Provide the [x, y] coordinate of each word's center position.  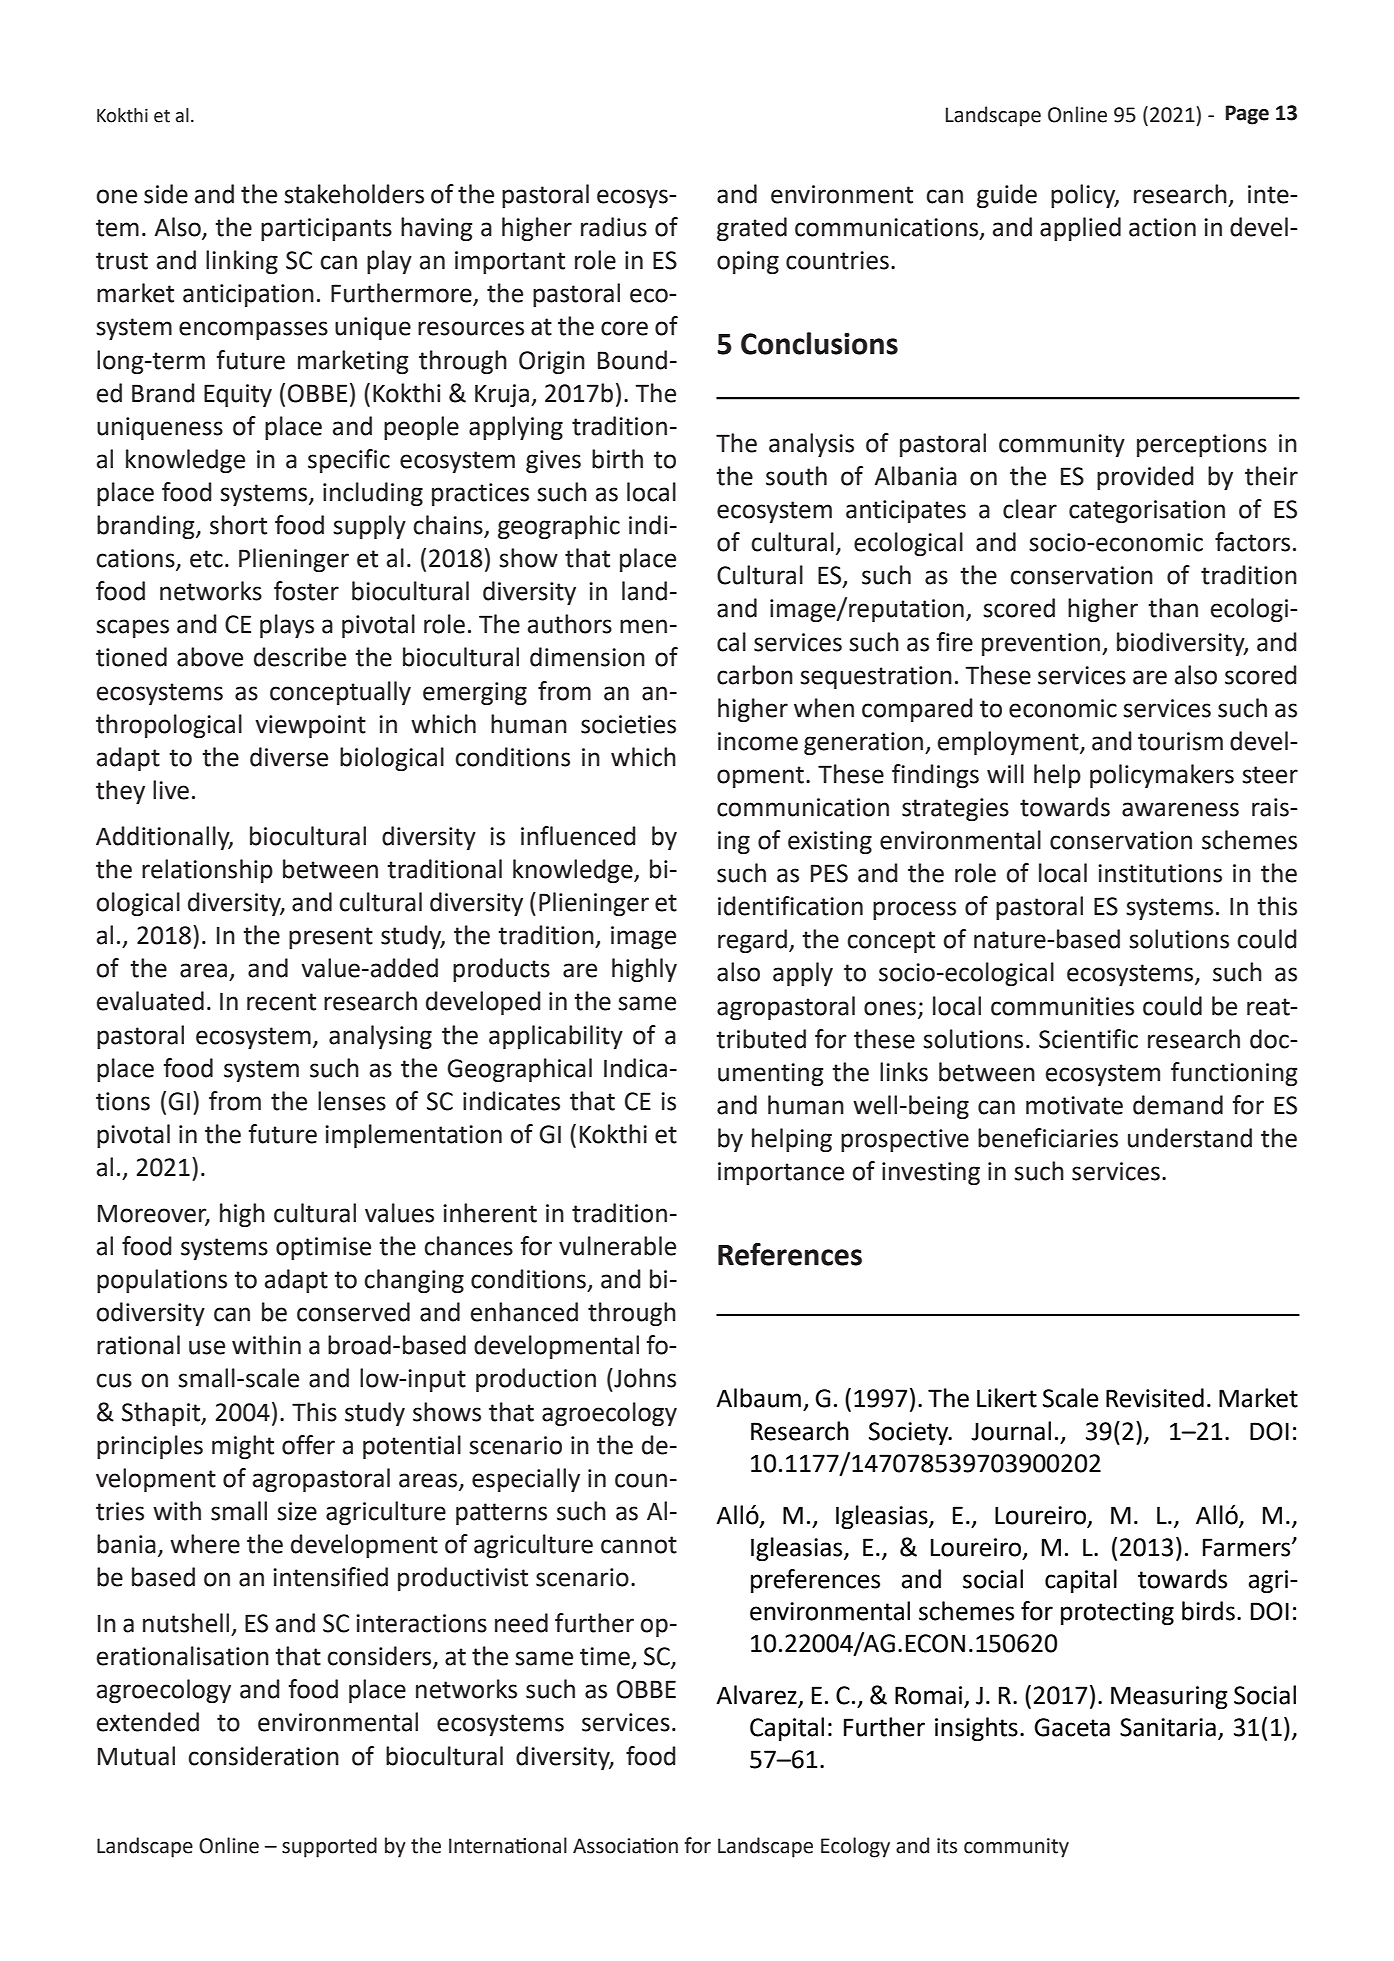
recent [281, 1002]
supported [329, 1847]
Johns [644, 1378]
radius [614, 227]
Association [625, 1846]
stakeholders [354, 194]
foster [306, 591]
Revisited [1155, 1398]
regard [752, 941]
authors [570, 624]
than [1173, 608]
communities [1062, 1006]
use [207, 1347]
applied [1080, 229]
